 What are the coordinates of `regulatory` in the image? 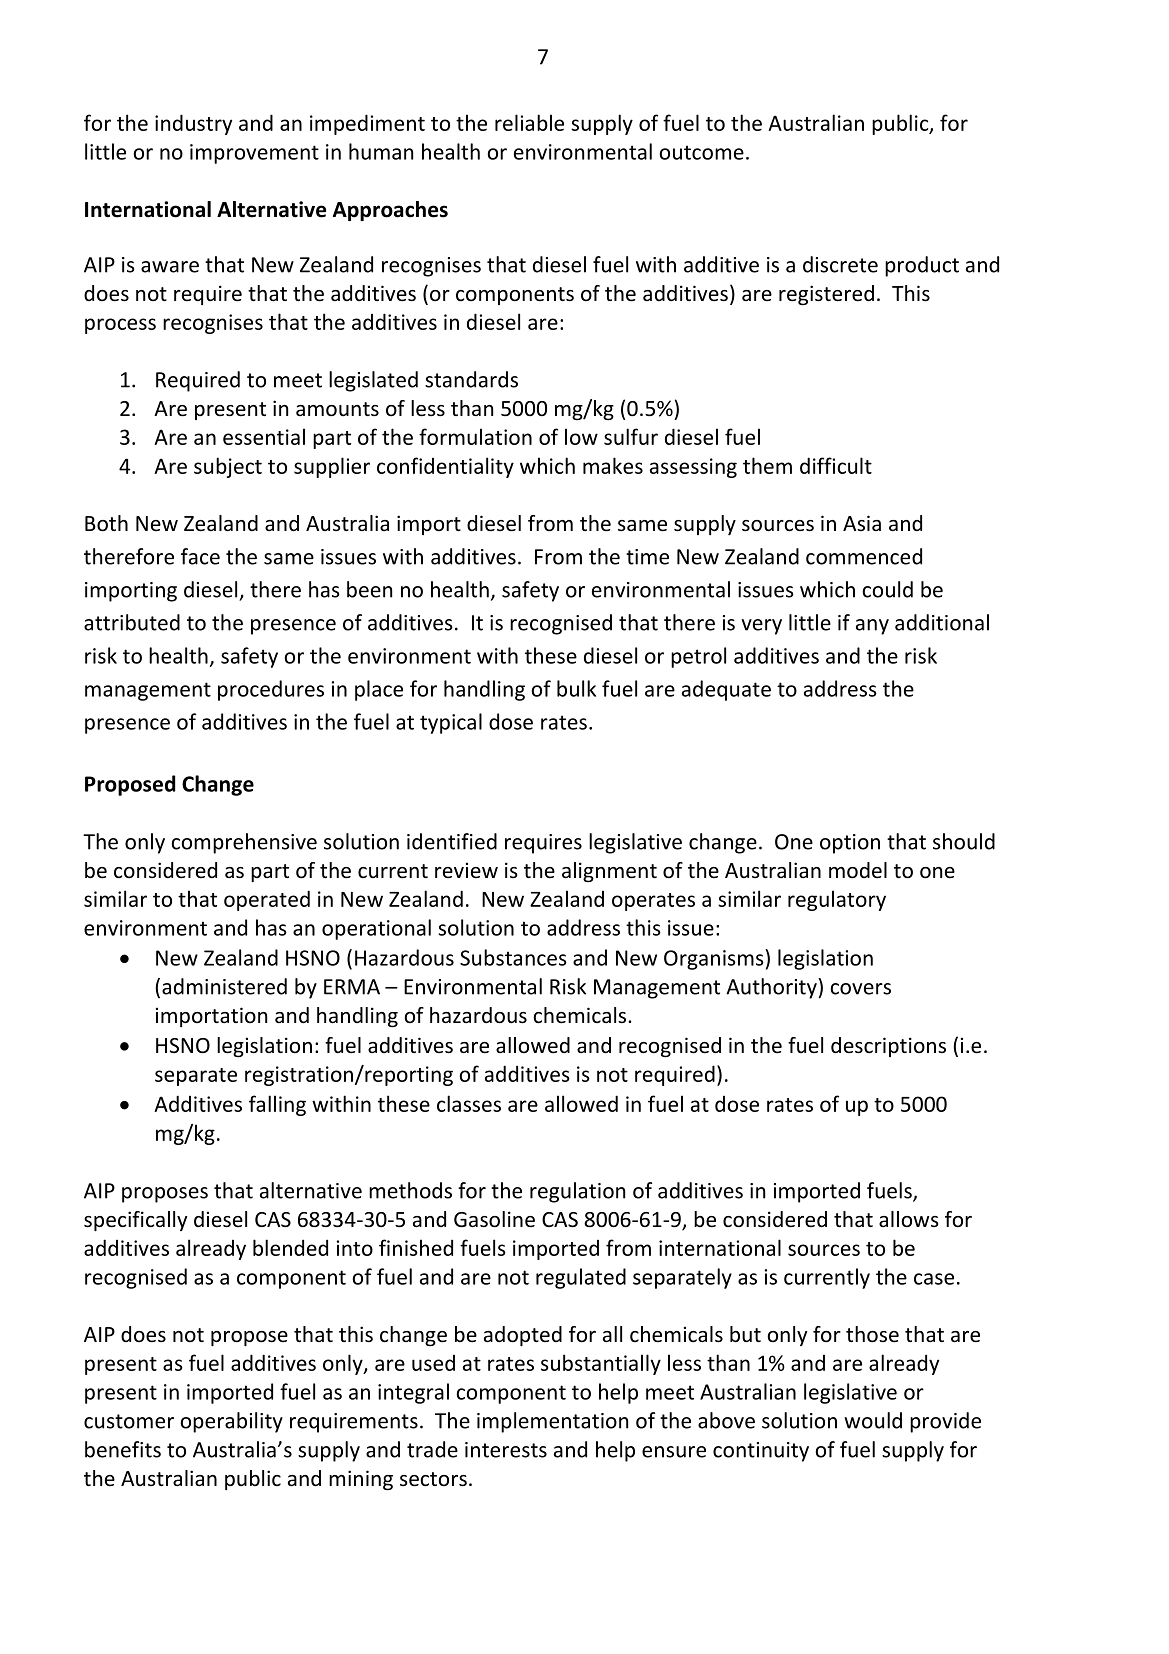 It's located at (837, 900).
